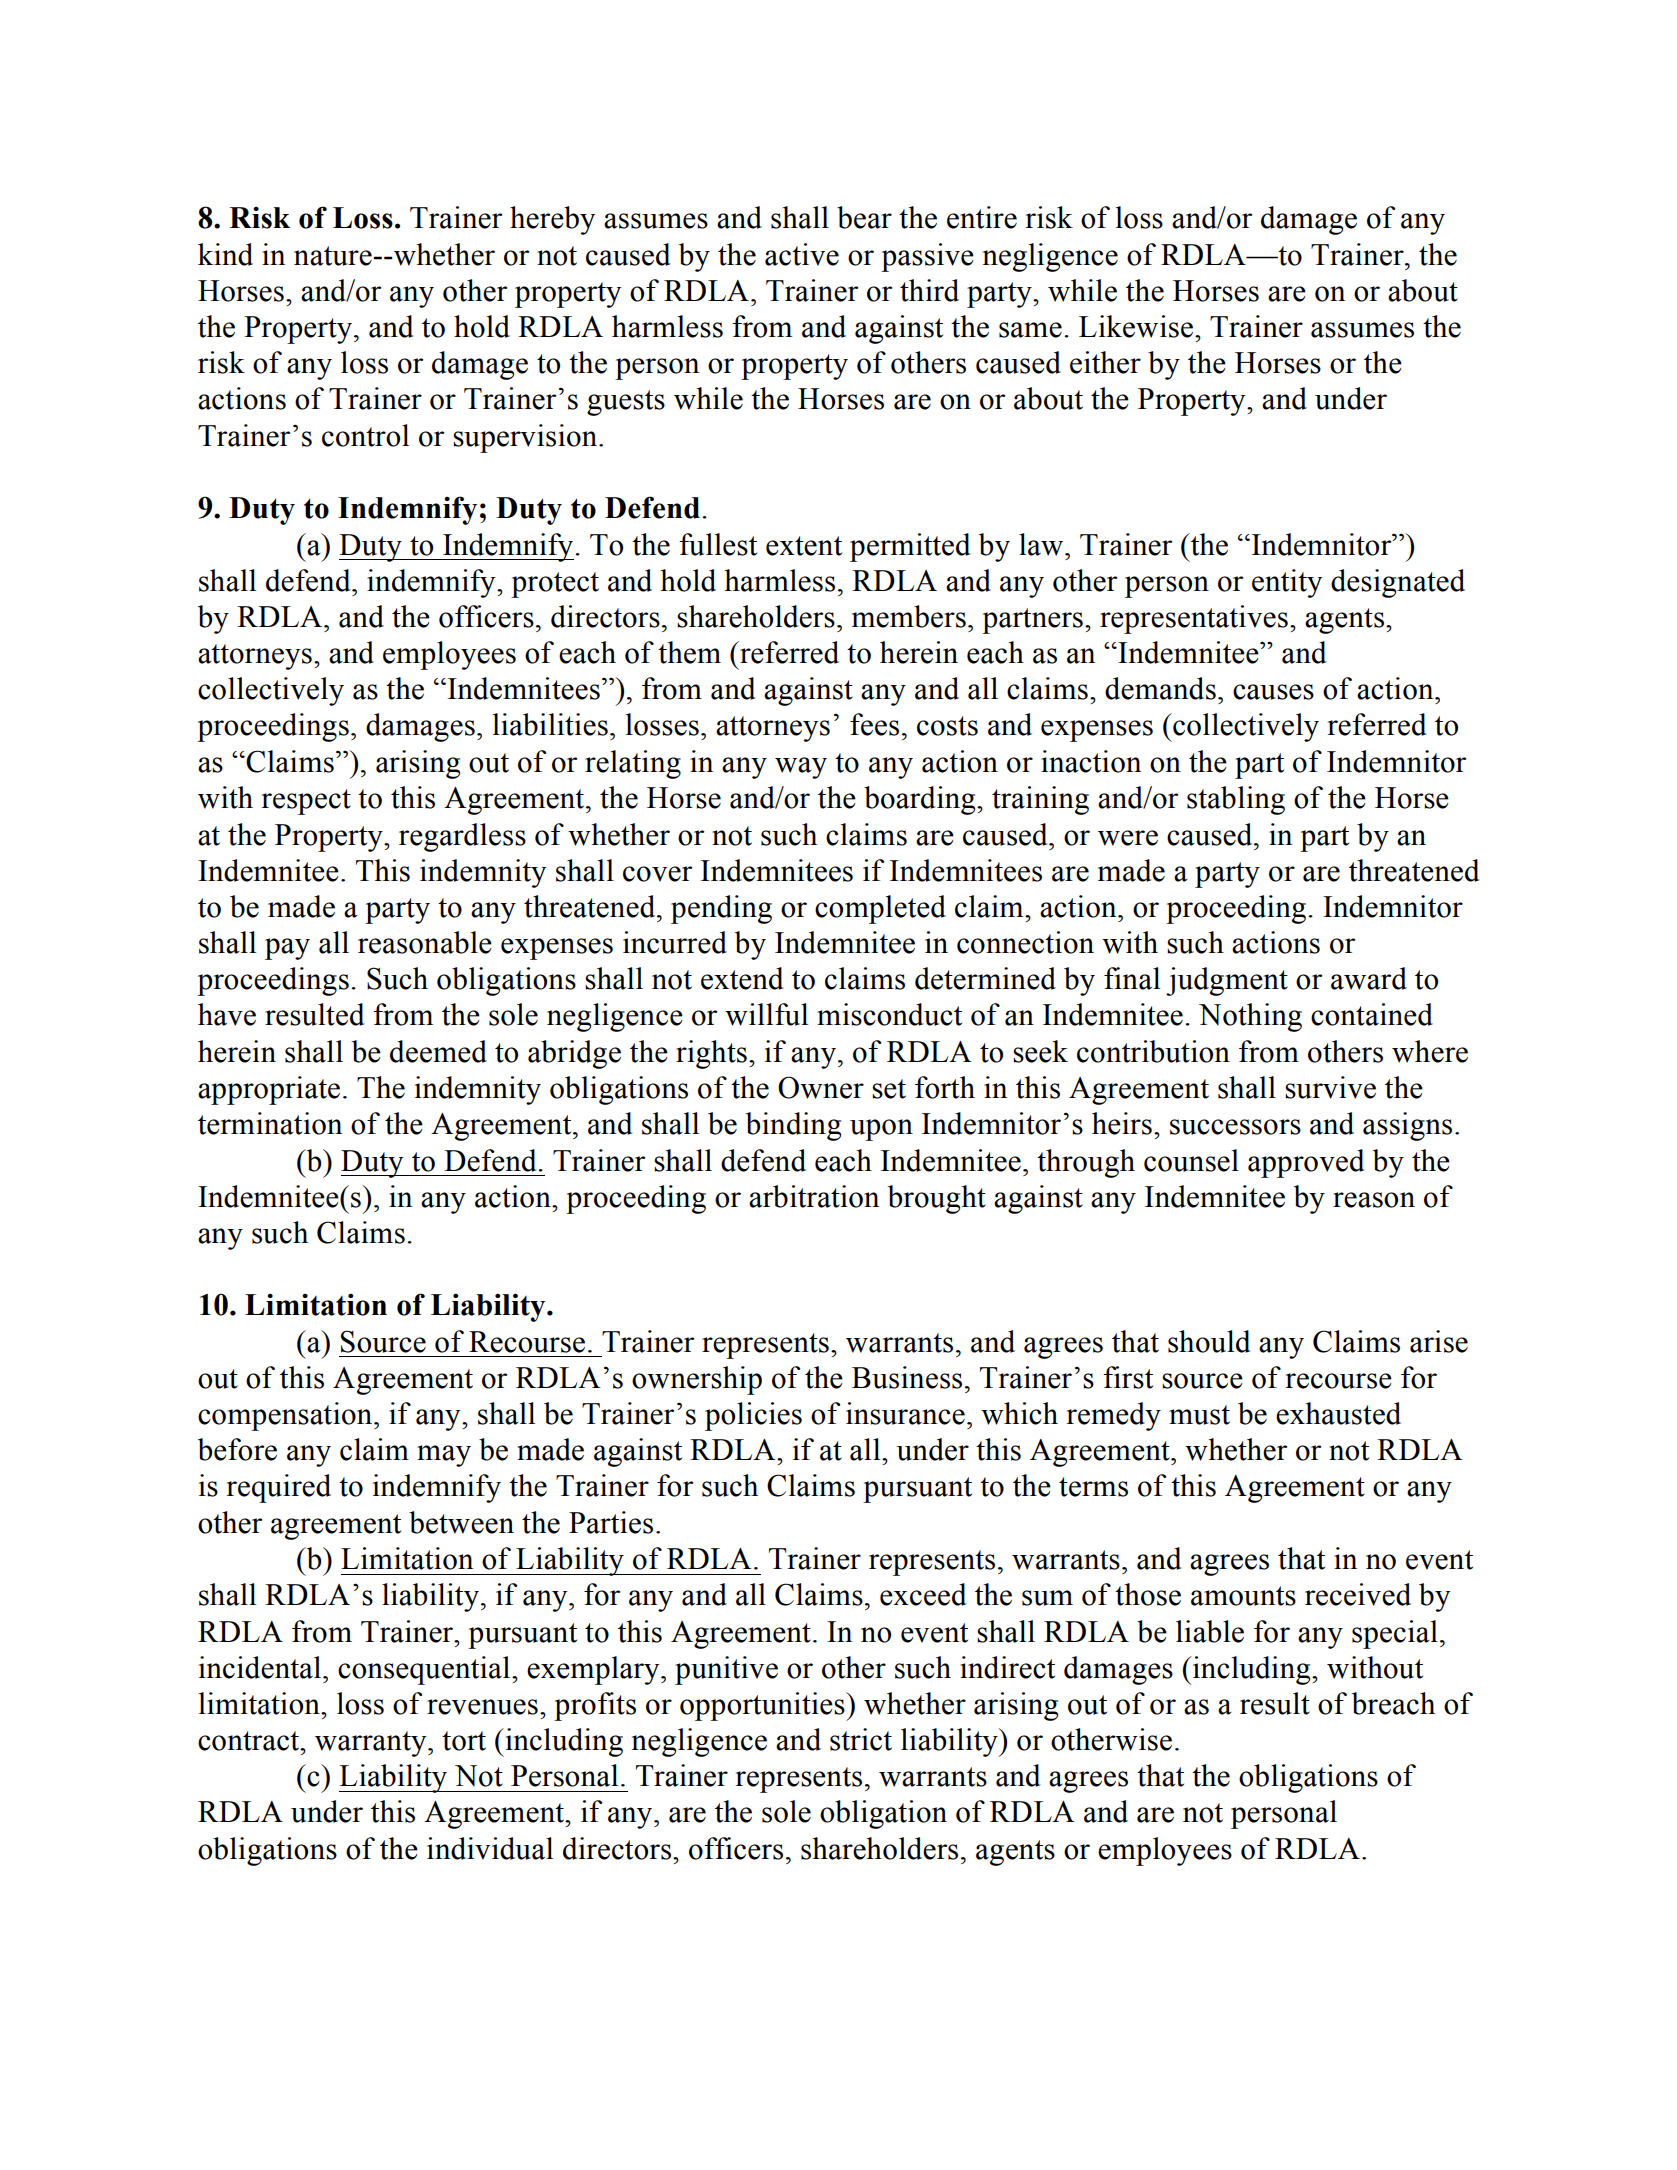 The height and width of the screenshot is (2170, 1677). I want to click on kind, so click(225, 254).
